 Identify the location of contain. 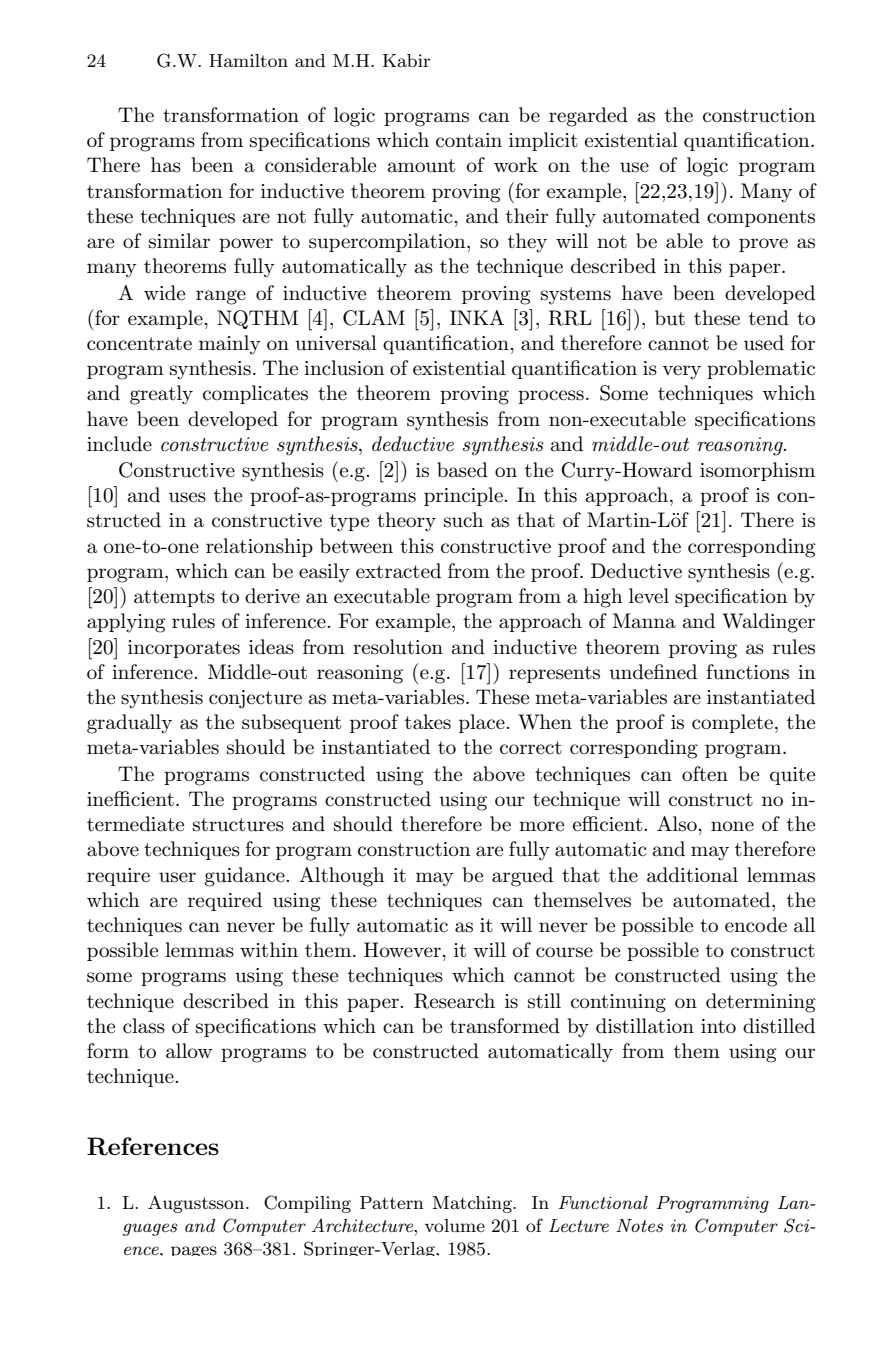
(469, 140).
